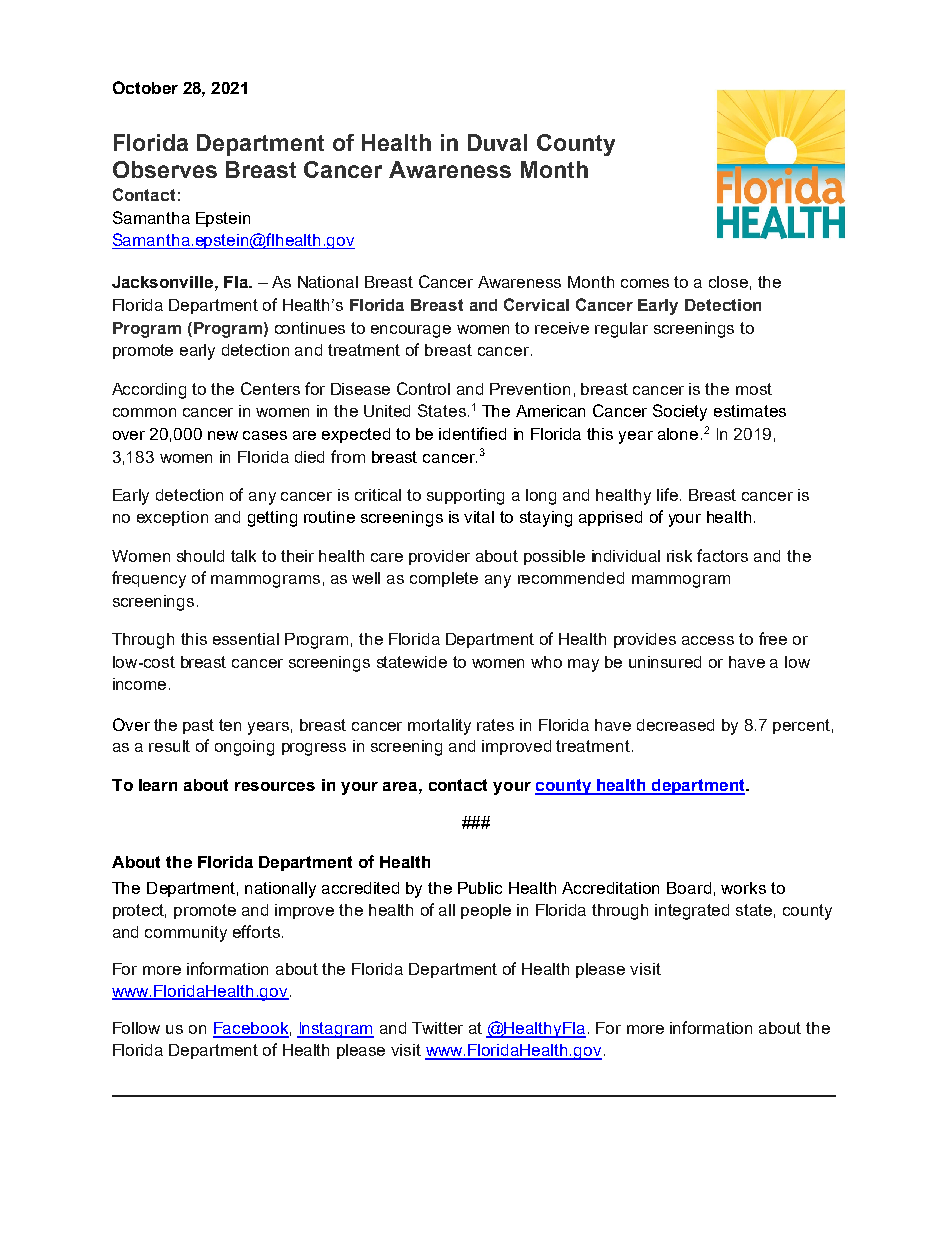 The height and width of the screenshot is (1233, 952). What do you see at coordinates (728, 282) in the screenshot?
I see `close` at bounding box center [728, 282].
